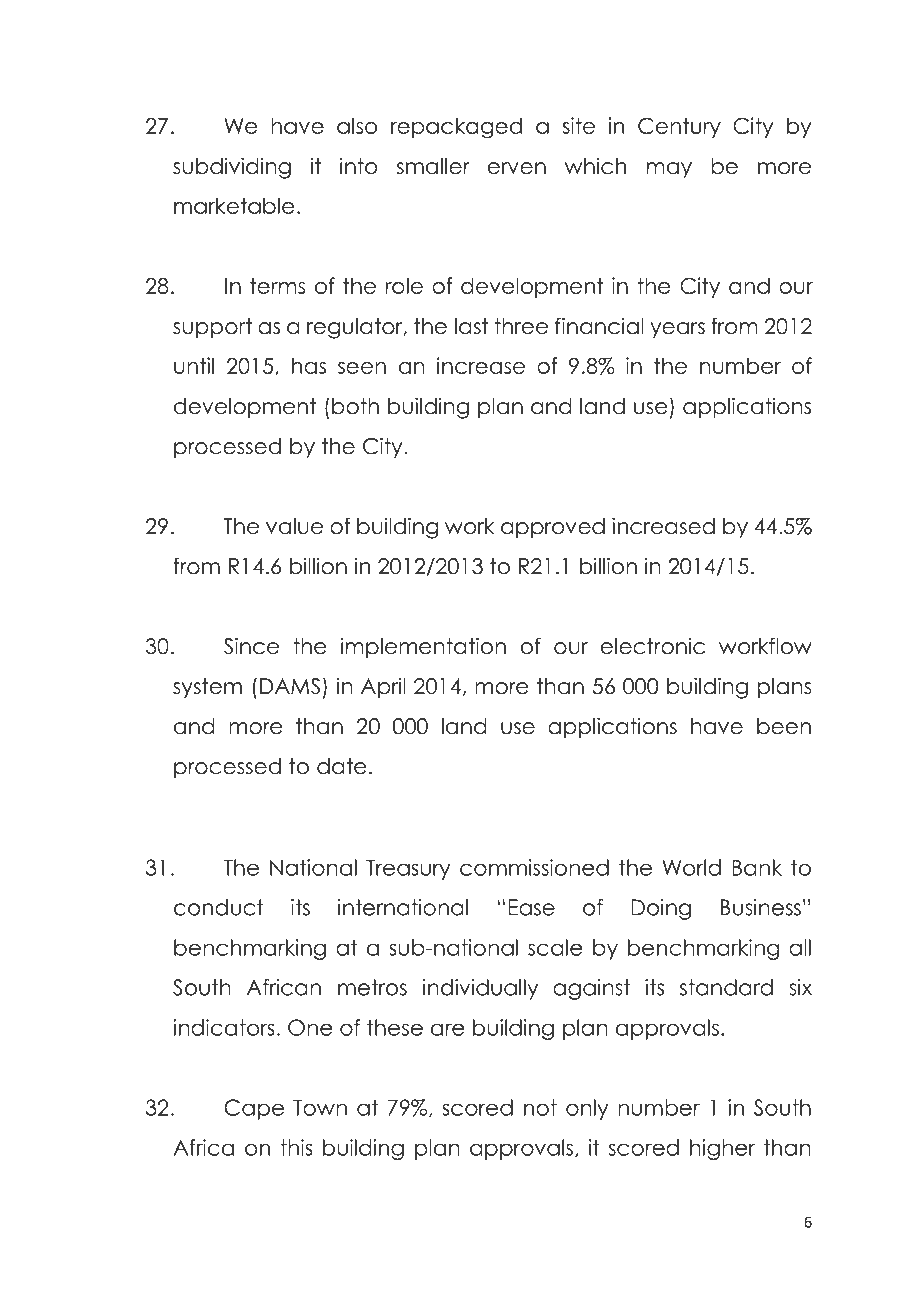 The image size is (924, 1308). Describe the element at coordinates (251, 646) in the image. I see `Since` at that location.
